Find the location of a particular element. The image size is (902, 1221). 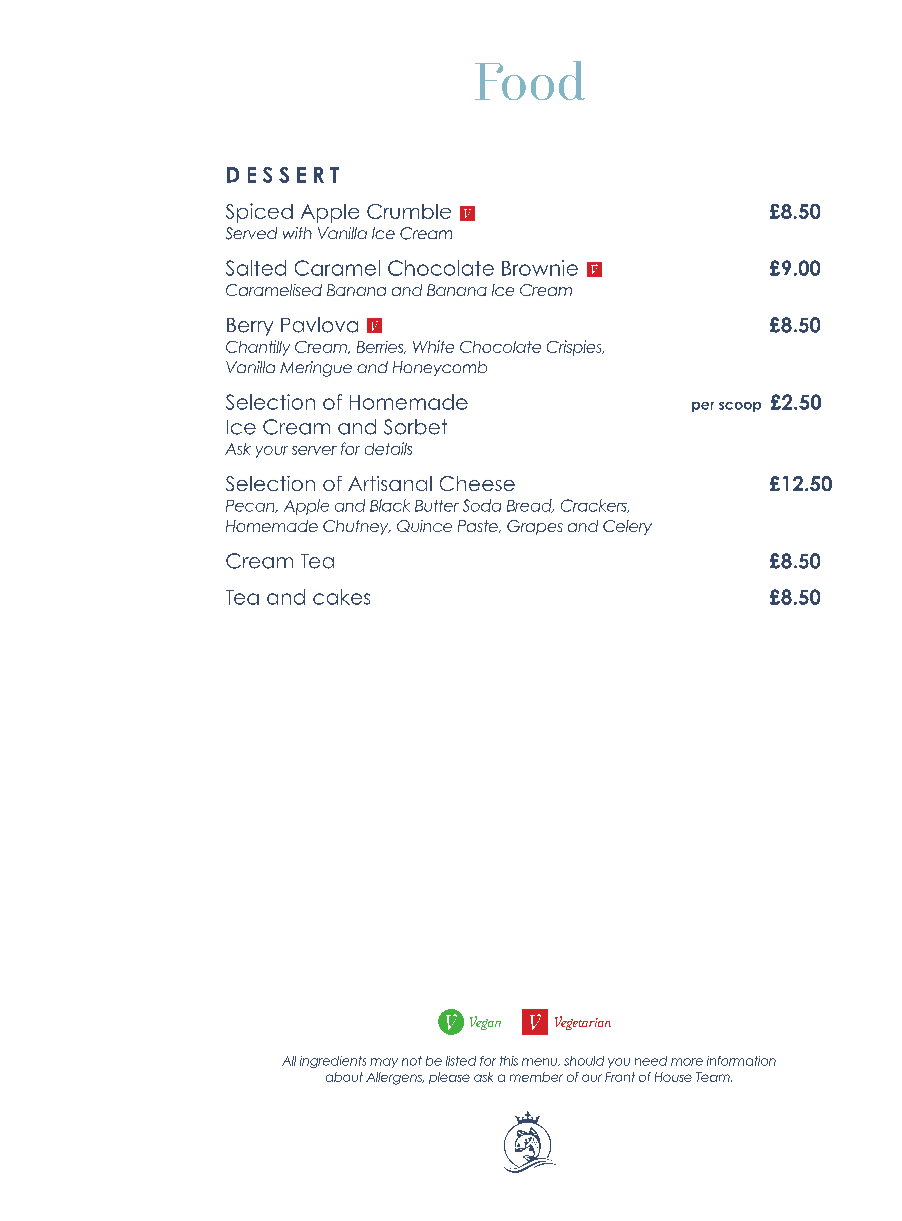

more is located at coordinates (687, 1062).
